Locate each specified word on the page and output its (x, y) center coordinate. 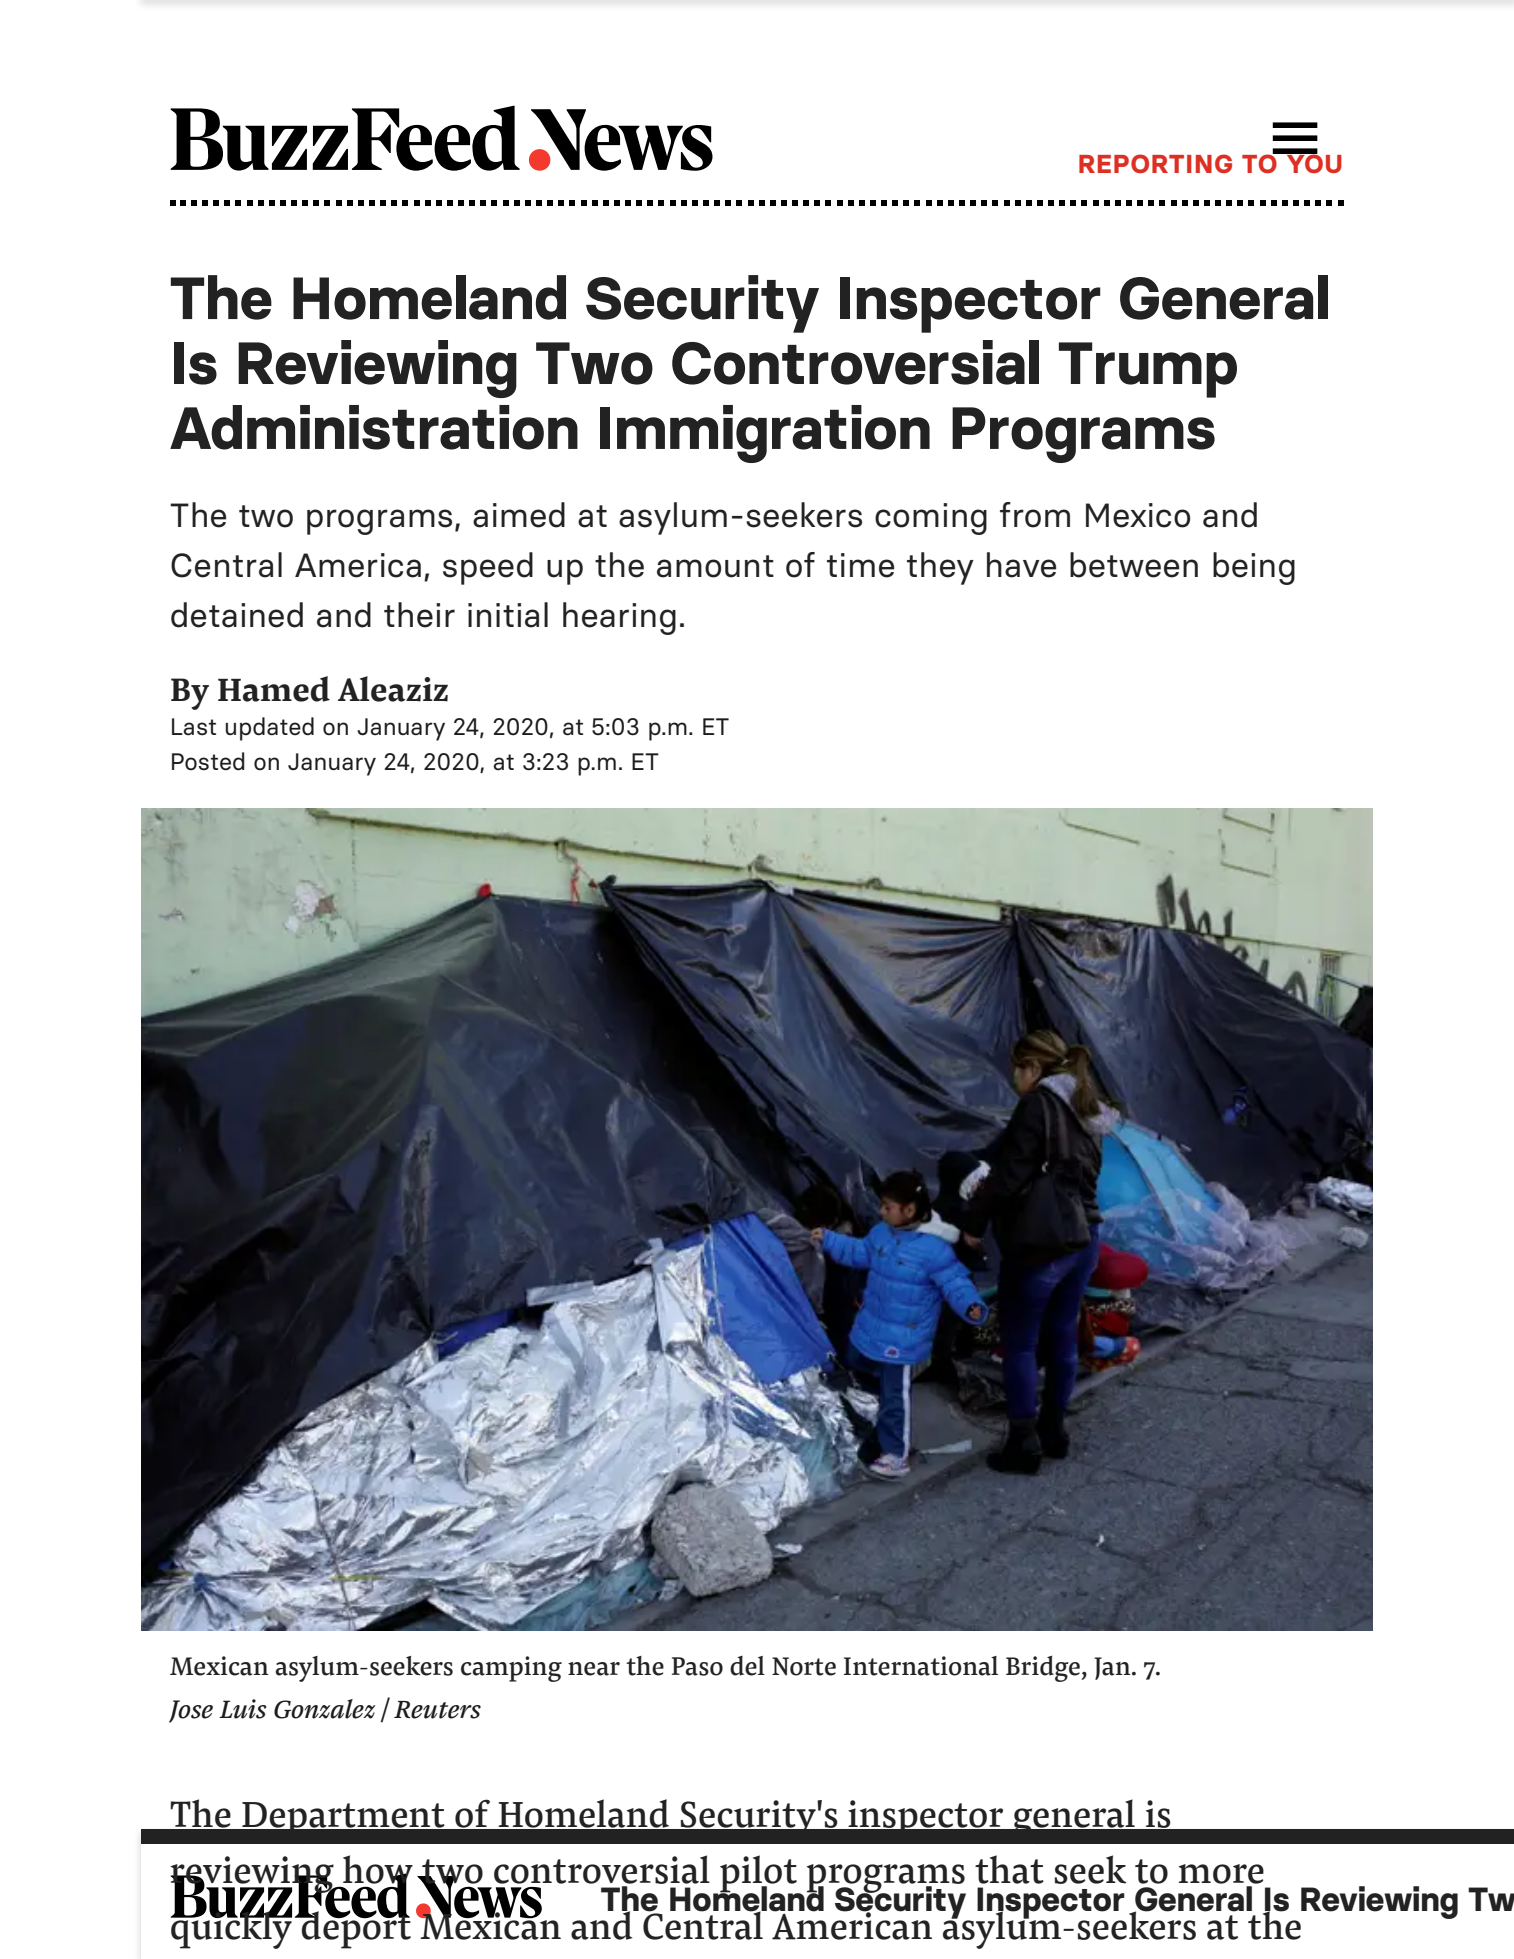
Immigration (765, 434)
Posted (208, 761)
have (1021, 565)
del (747, 1666)
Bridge (1044, 1669)
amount (715, 566)
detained (237, 615)
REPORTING (1155, 163)
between (1134, 565)
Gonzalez (325, 1709)
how (378, 1870)
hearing (619, 618)
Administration (374, 427)
